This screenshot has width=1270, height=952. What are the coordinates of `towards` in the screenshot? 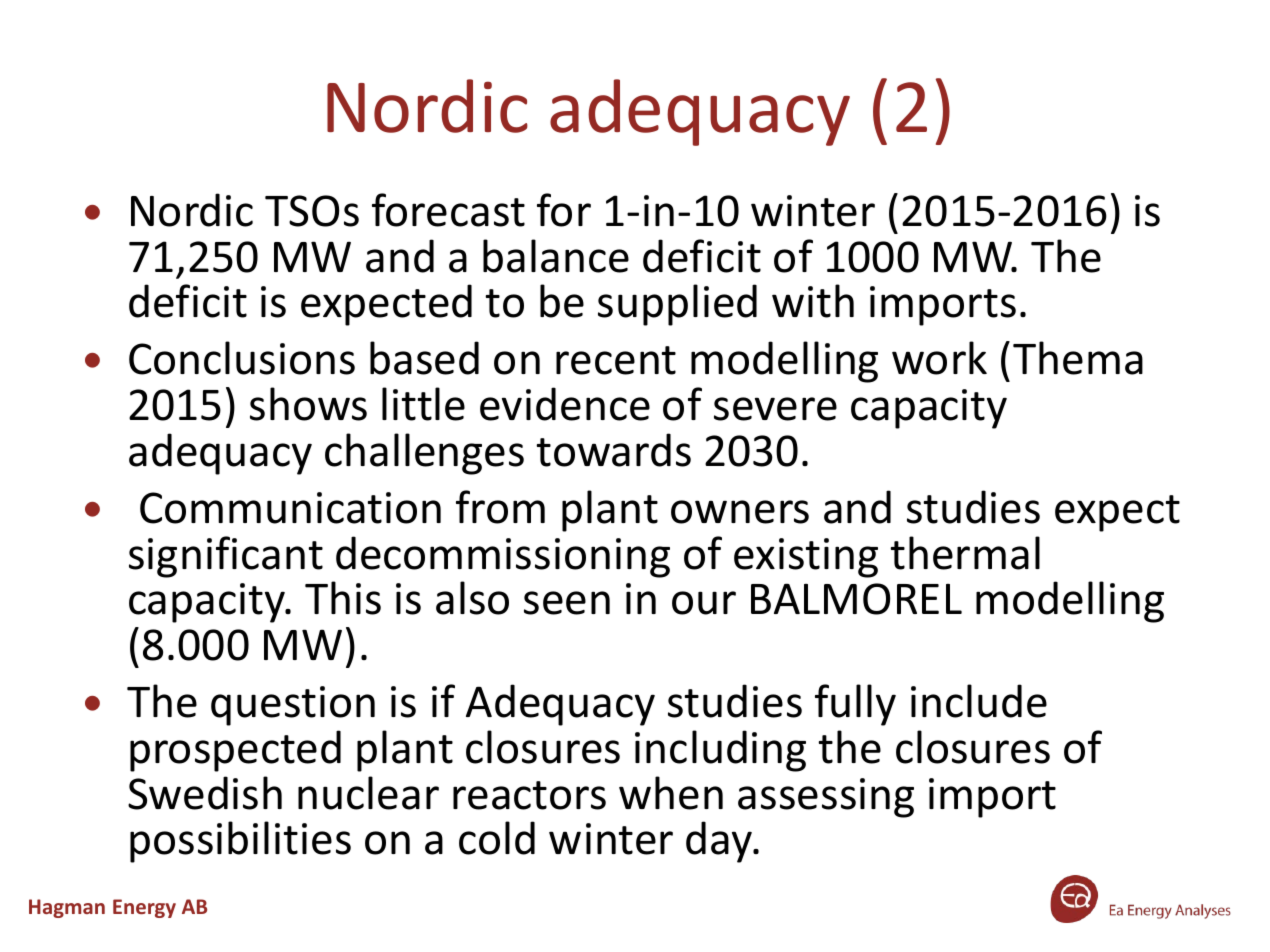 It's located at (613, 450).
